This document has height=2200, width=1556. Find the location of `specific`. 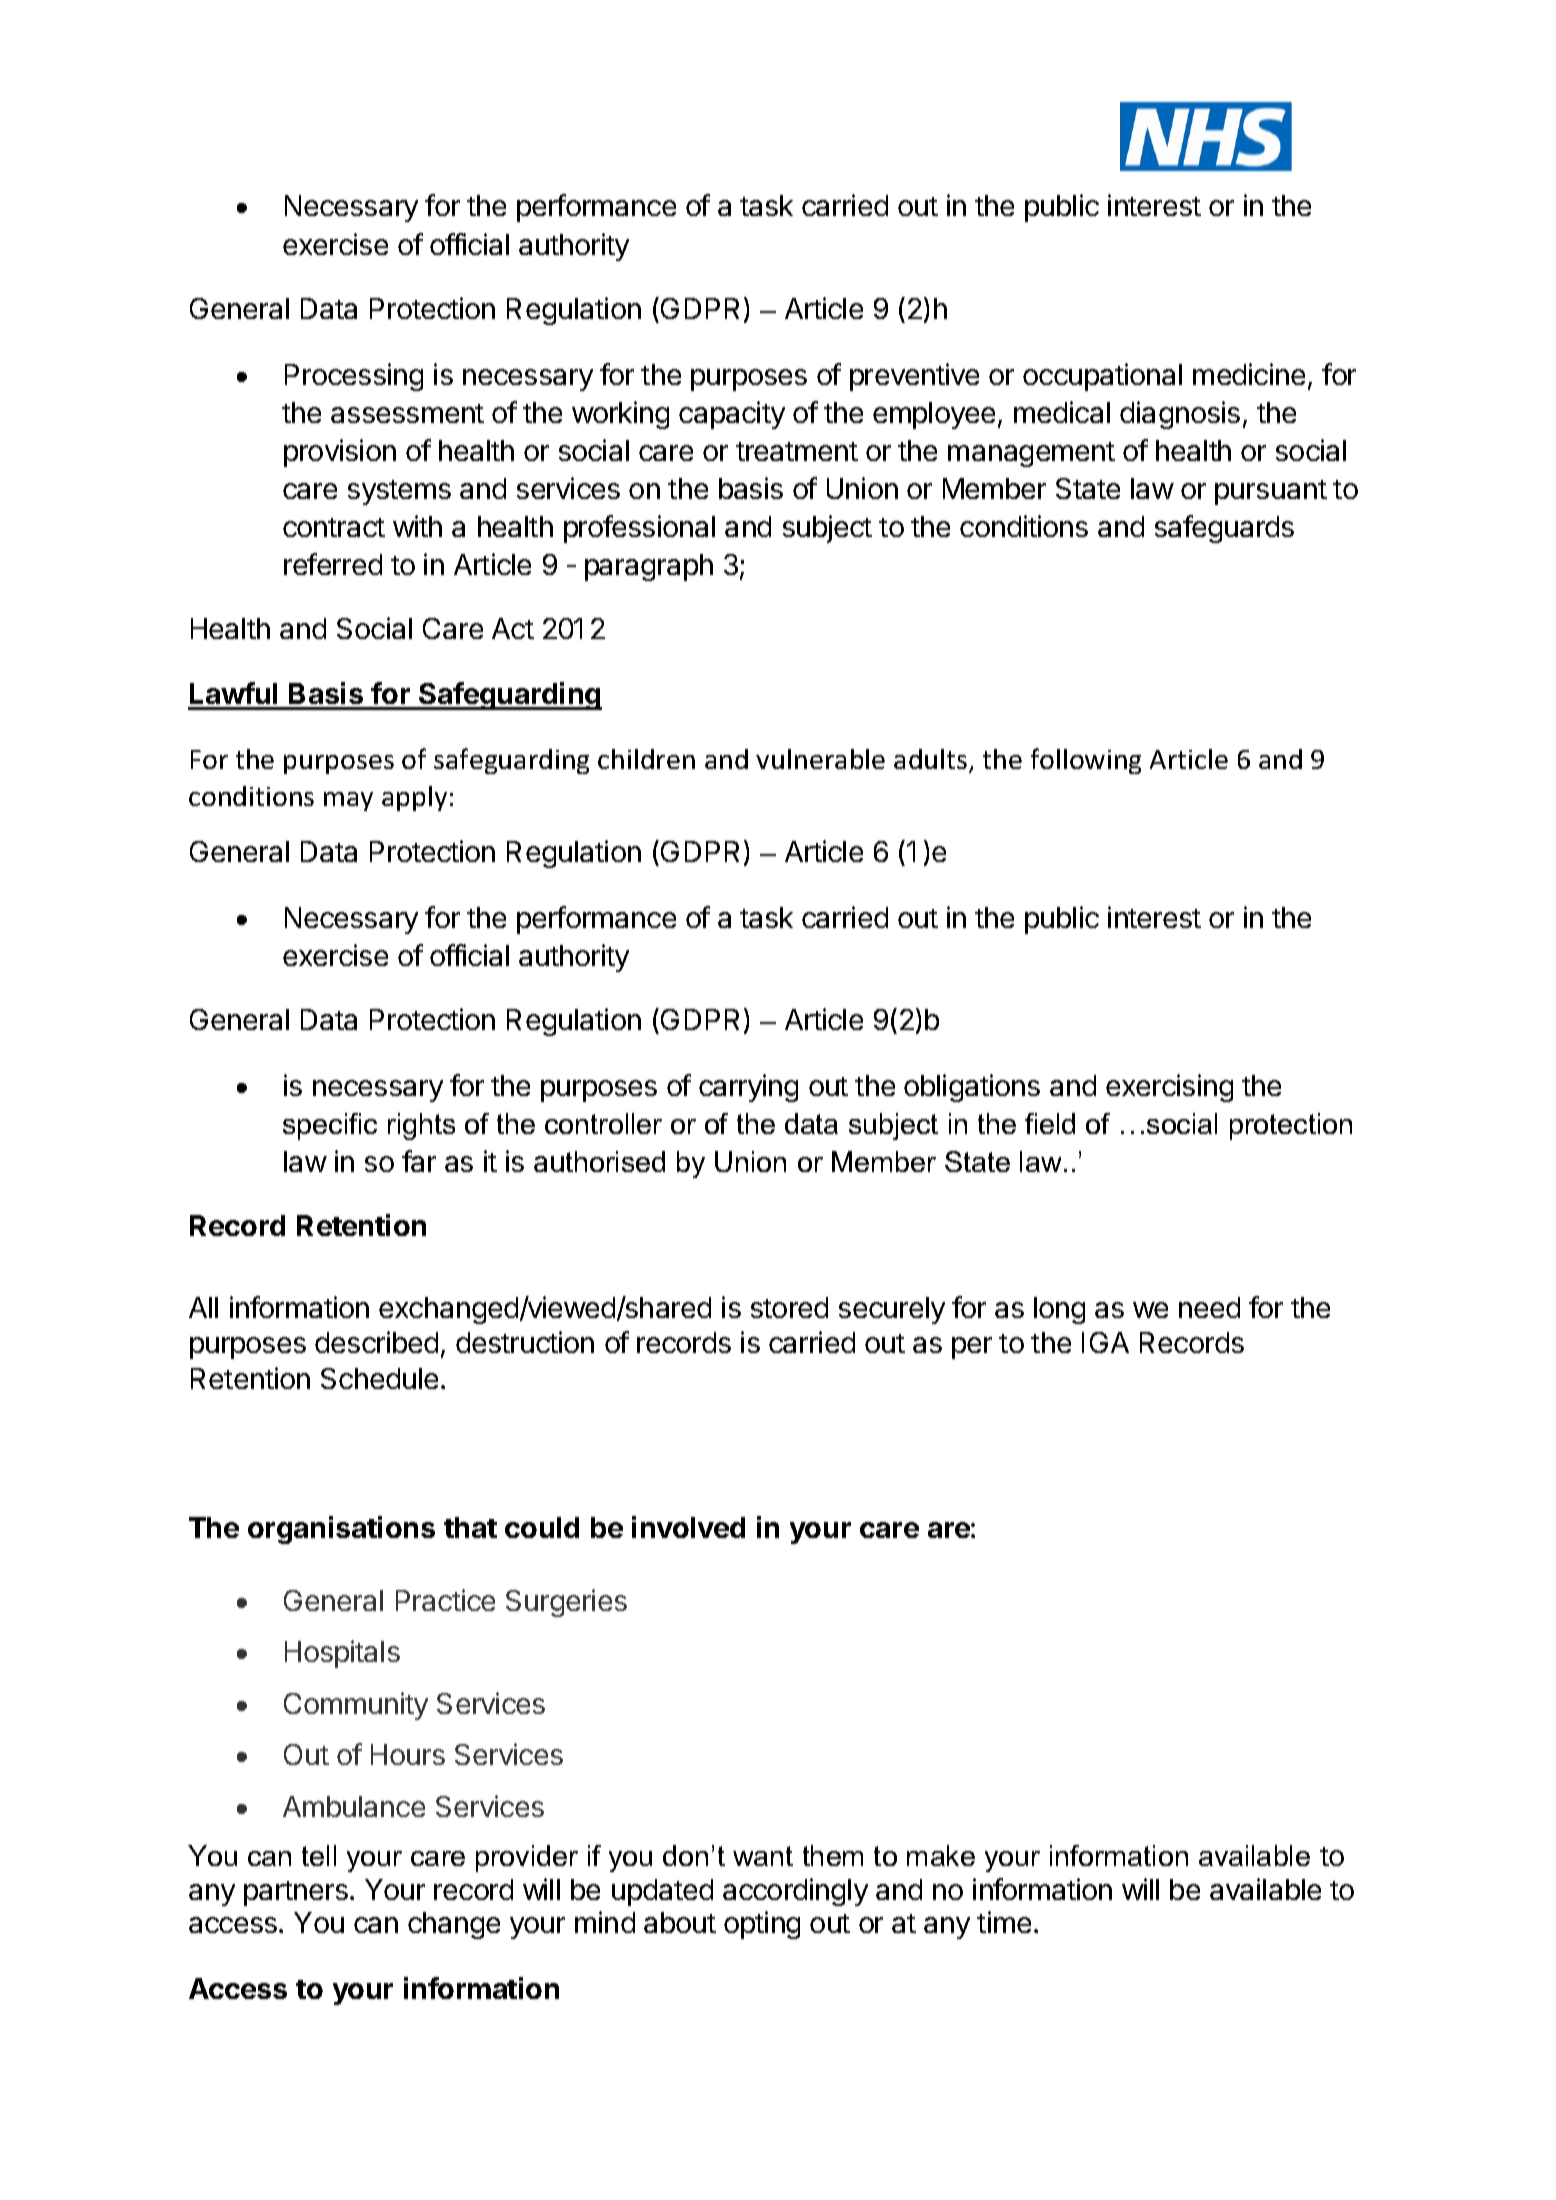

specific is located at coordinates (330, 1126).
